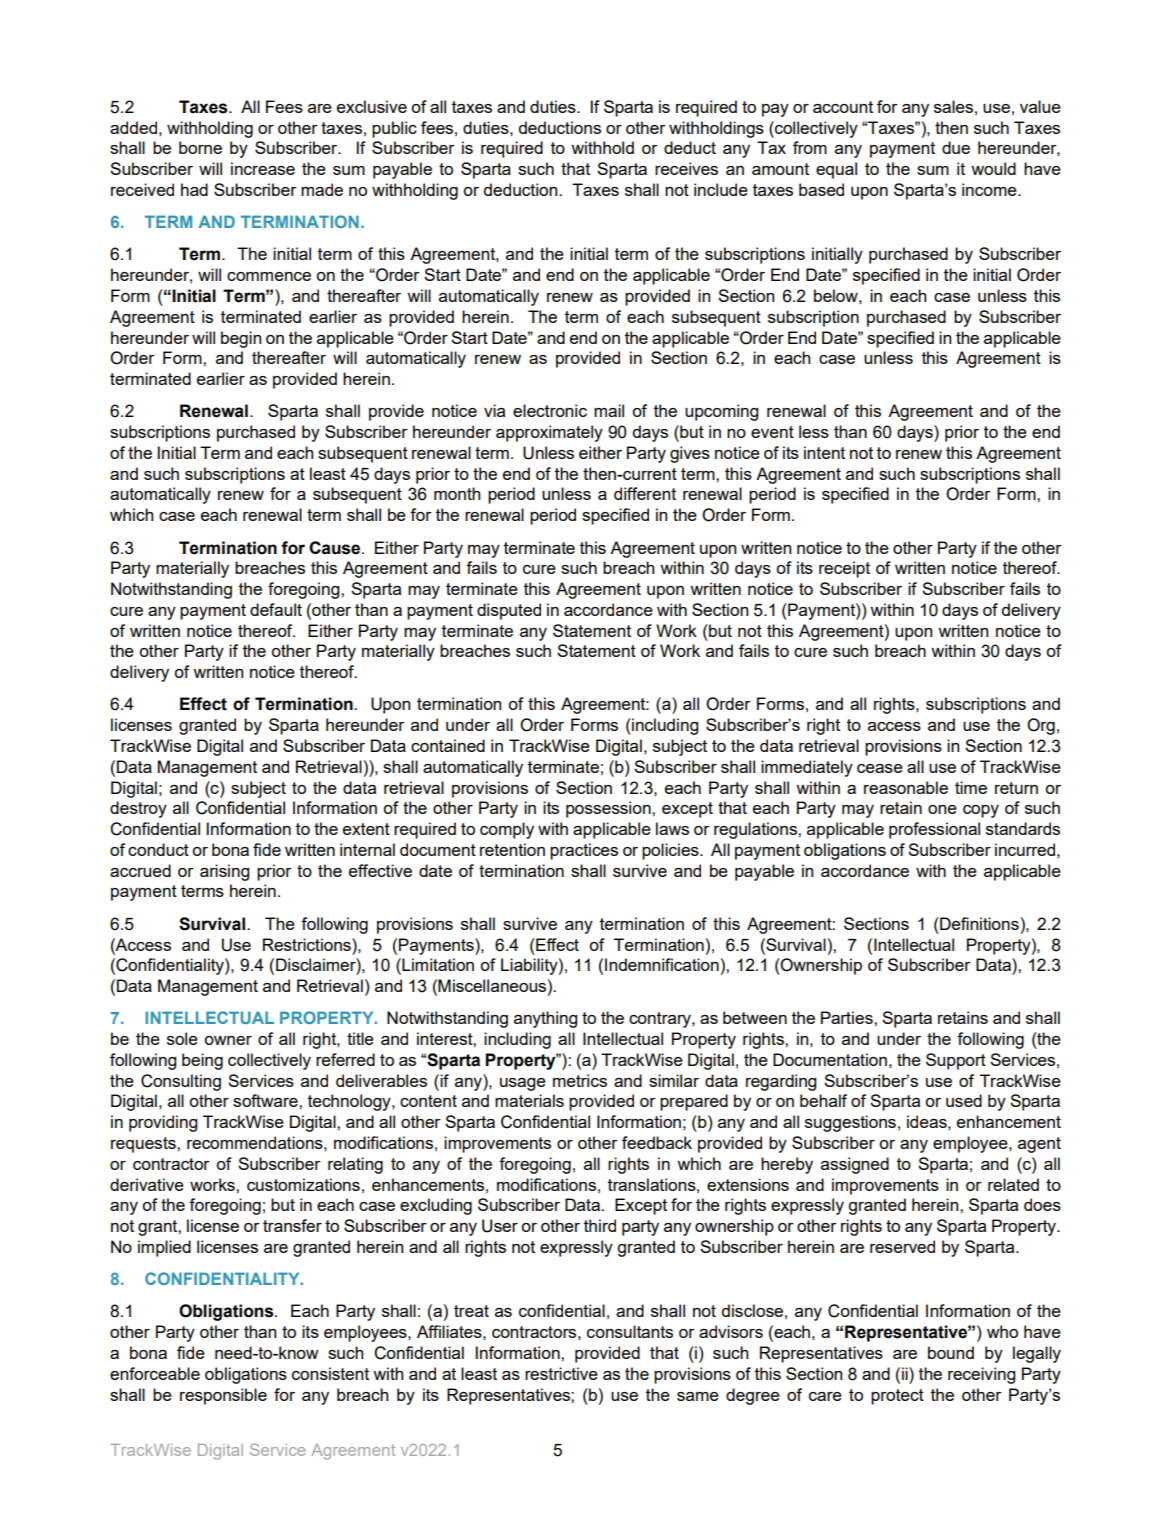 The image size is (1171, 1515). What do you see at coordinates (263, 168) in the screenshot?
I see `increase` at bounding box center [263, 168].
